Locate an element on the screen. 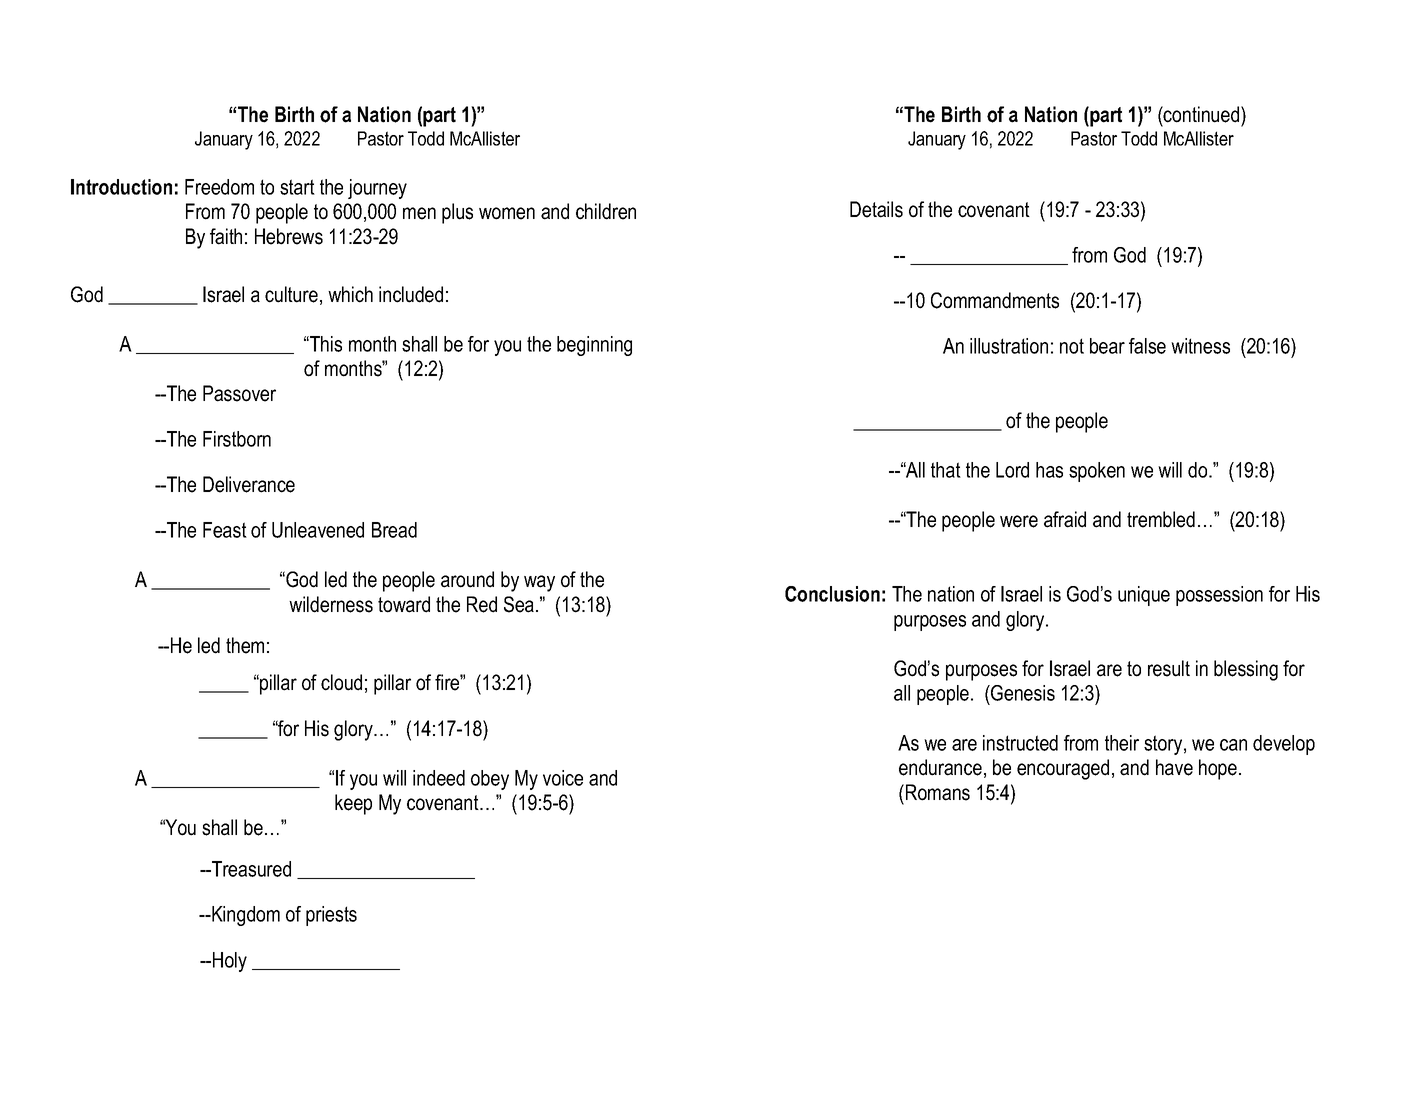 The height and width of the screenshot is (1102, 1427). continued is located at coordinates (1202, 114).
